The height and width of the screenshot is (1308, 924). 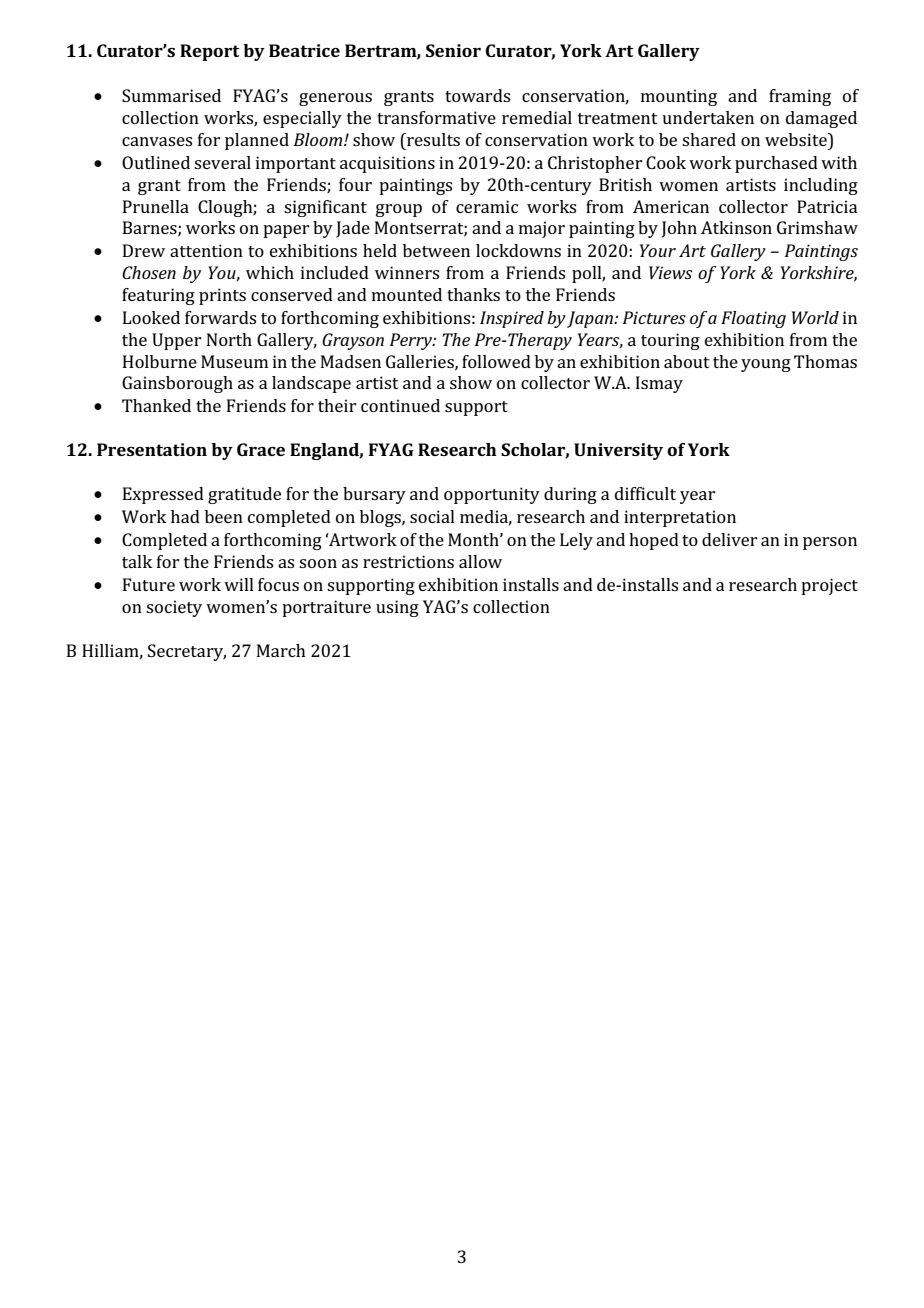 What do you see at coordinates (453, 50) in the screenshot?
I see `Senior` at bounding box center [453, 50].
